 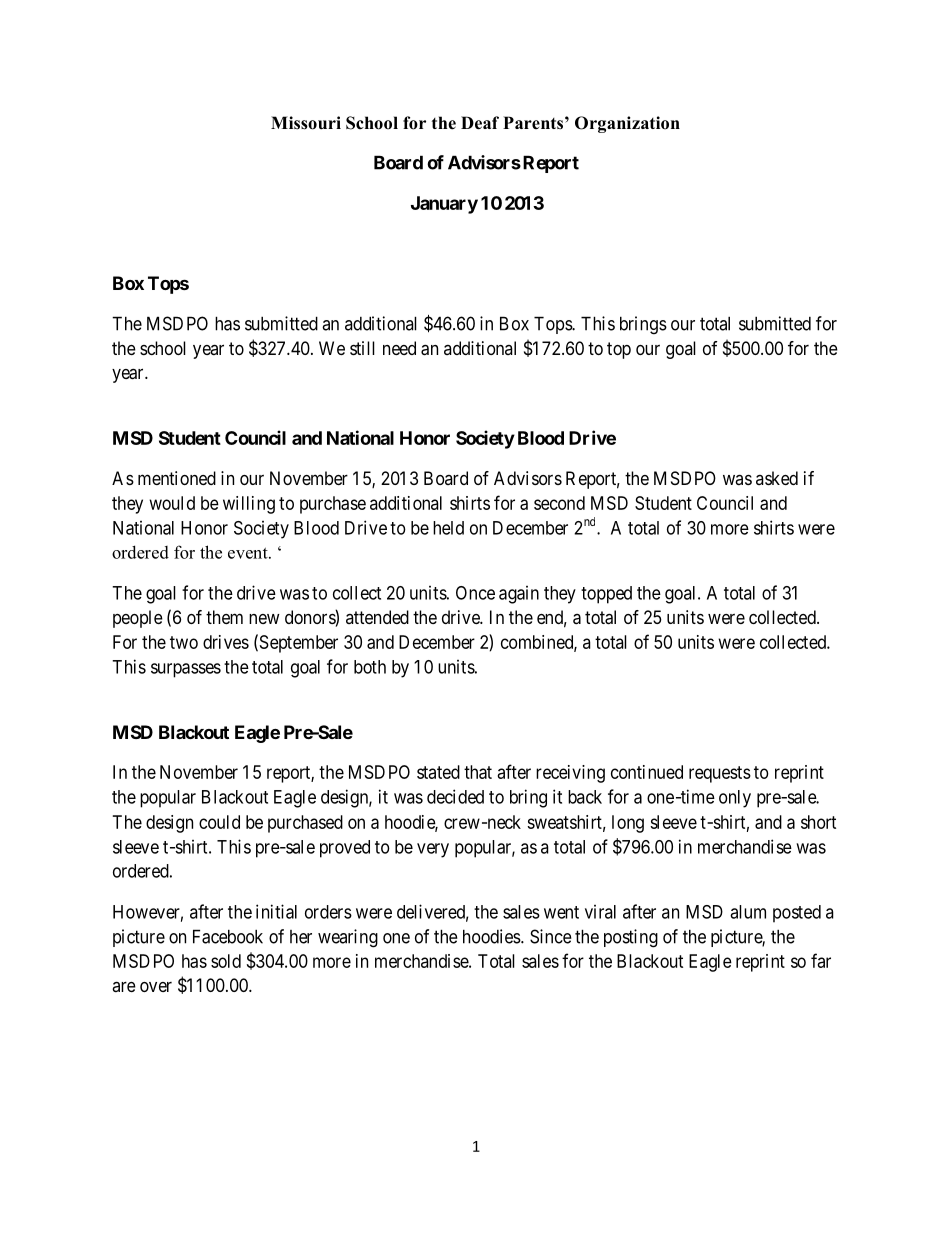 I want to click on need, so click(x=399, y=348).
